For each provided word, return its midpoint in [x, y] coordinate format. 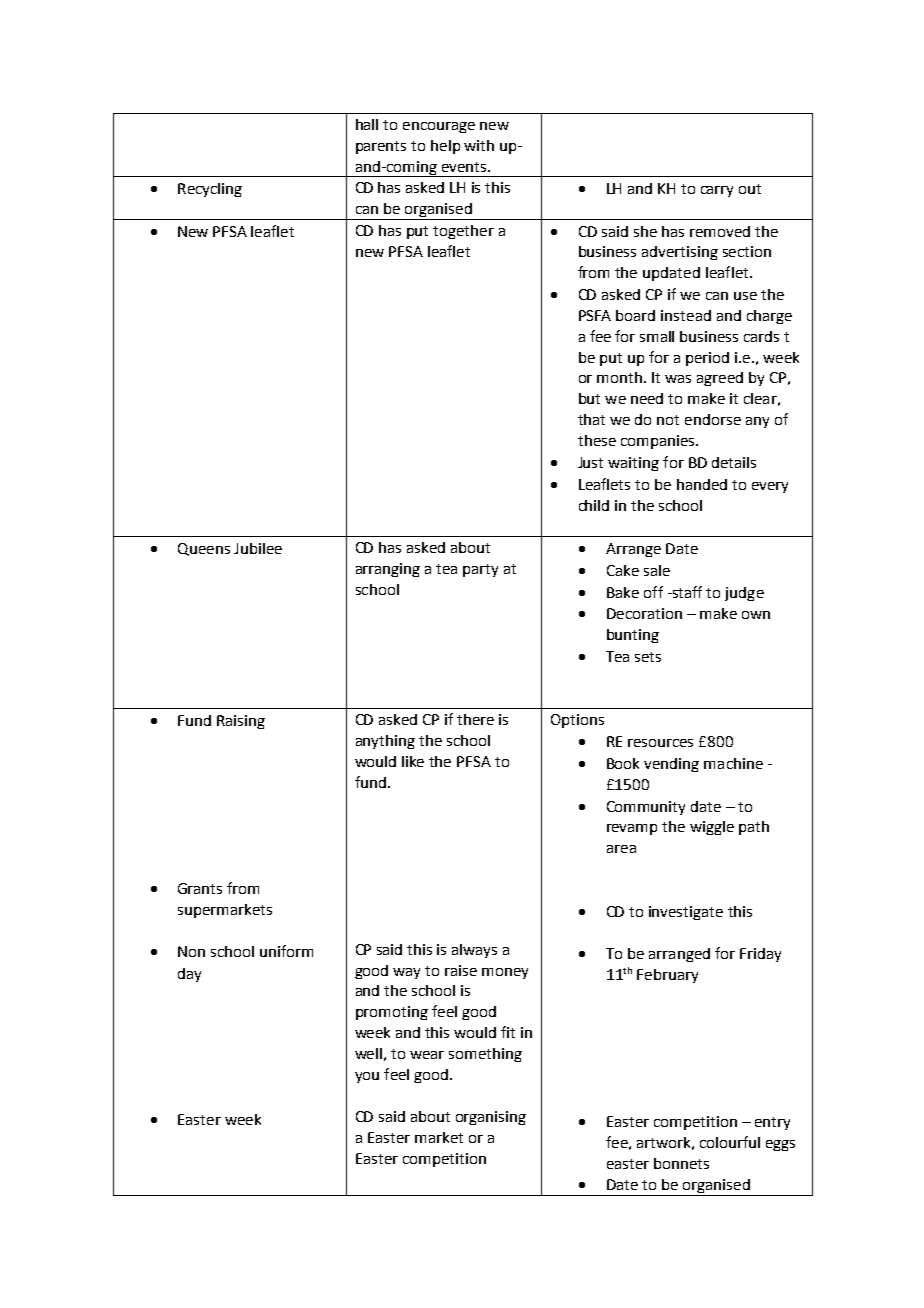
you [367, 1077]
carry [717, 191]
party [480, 570]
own [756, 615]
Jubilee [258, 548]
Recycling [210, 190]
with [479, 145]
